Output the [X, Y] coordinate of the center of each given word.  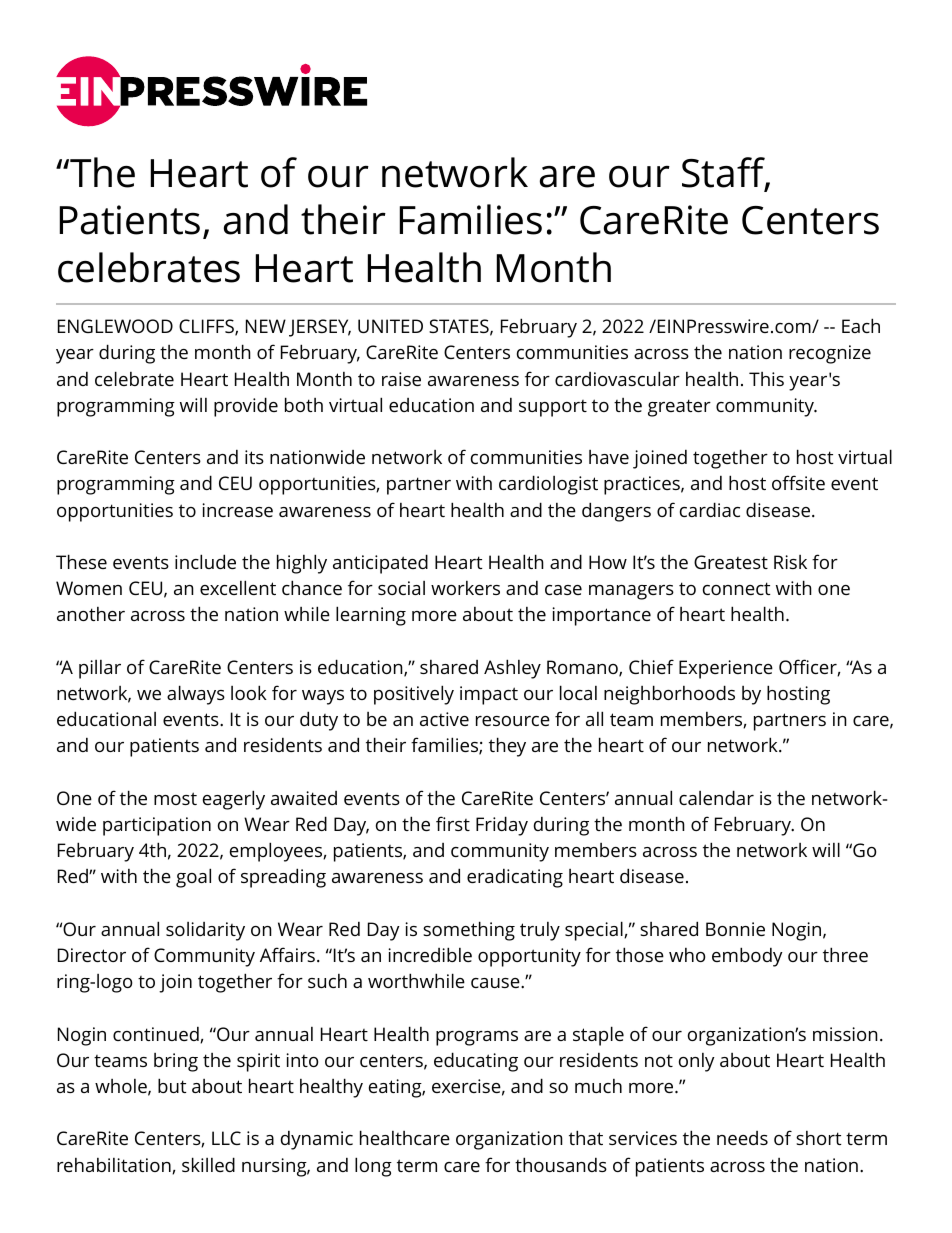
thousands [561, 1164]
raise [401, 379]
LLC [226, 1138]
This [766, 379]
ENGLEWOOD [115, 326]
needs [742, 1138]
